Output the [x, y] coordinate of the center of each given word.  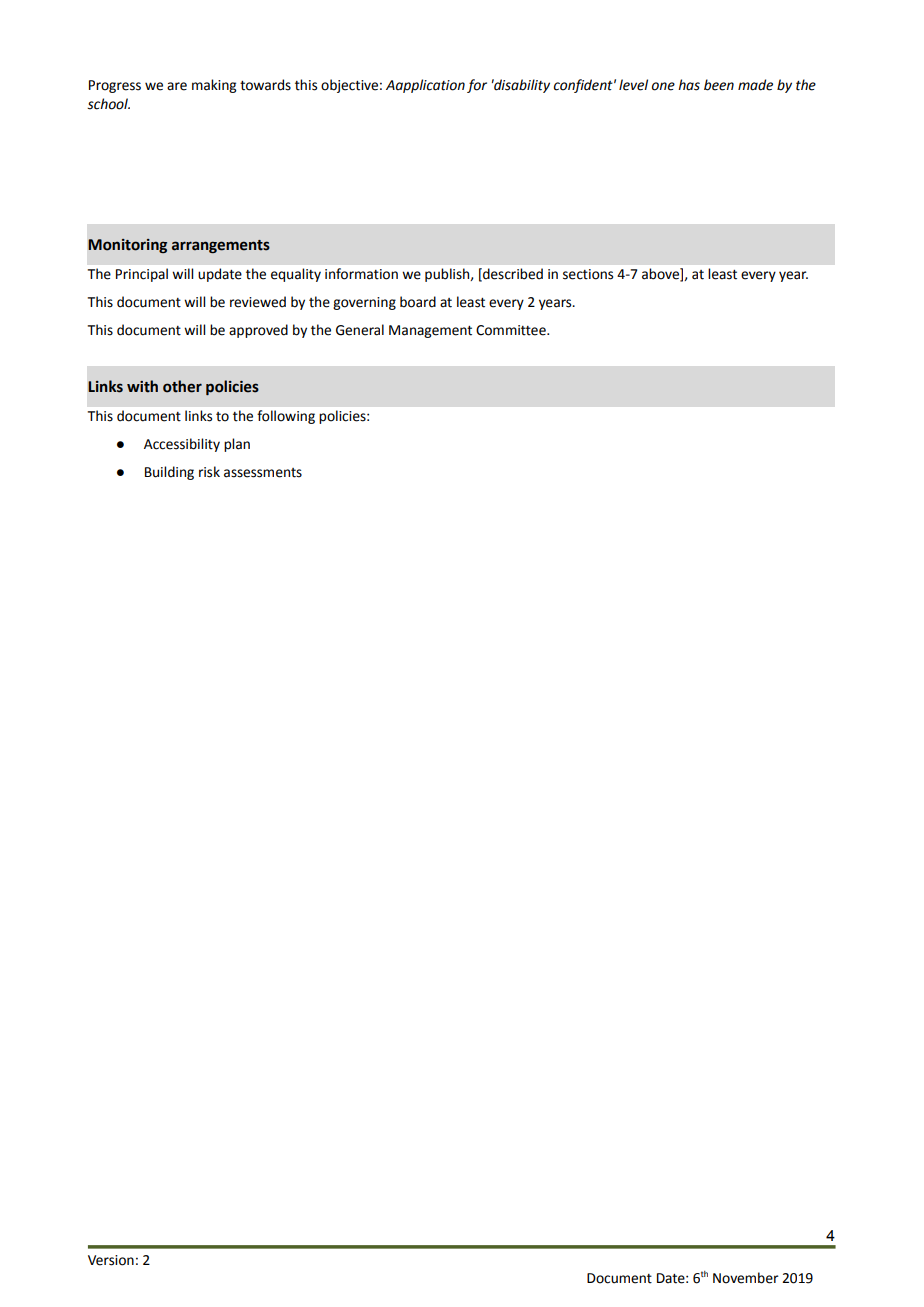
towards [265, 85]
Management [430, 331]
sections [588, 274]
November [746, 1278]
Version [111, 1260]
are [177, 86]
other [182, 386]
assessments [263, 473]
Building [169, 473]
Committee [512, 330]
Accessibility [182, 445]
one [663, 86]
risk [209, 472]
